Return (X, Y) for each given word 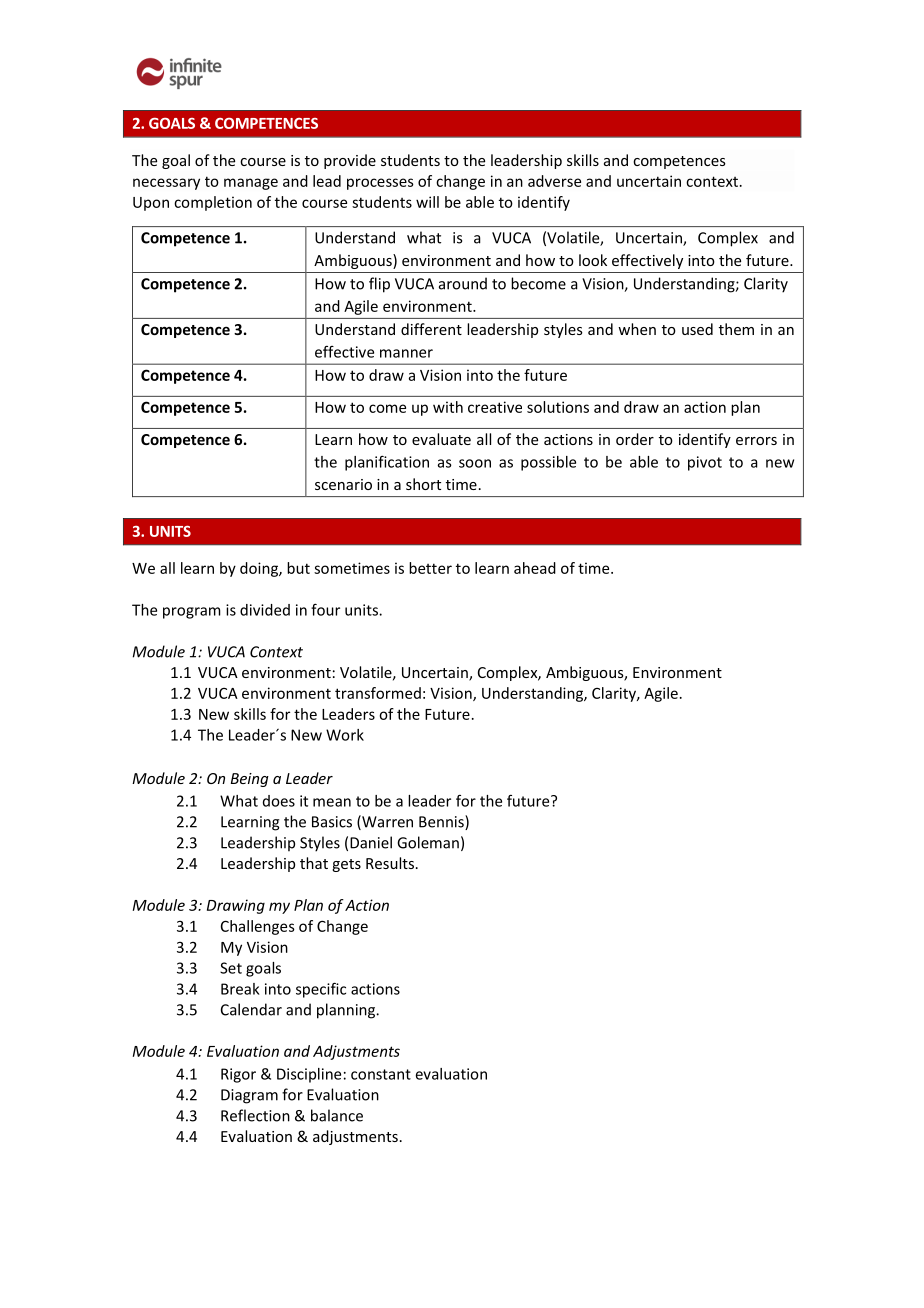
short (423, 484)
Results (390, 863)
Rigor (238, 1075)
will (427, 202)
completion (213, 203)
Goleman (428, 842)
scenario (343, 484)
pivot (705, 463)
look (593, 260)
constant (381, 1074)
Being (250, 780)
